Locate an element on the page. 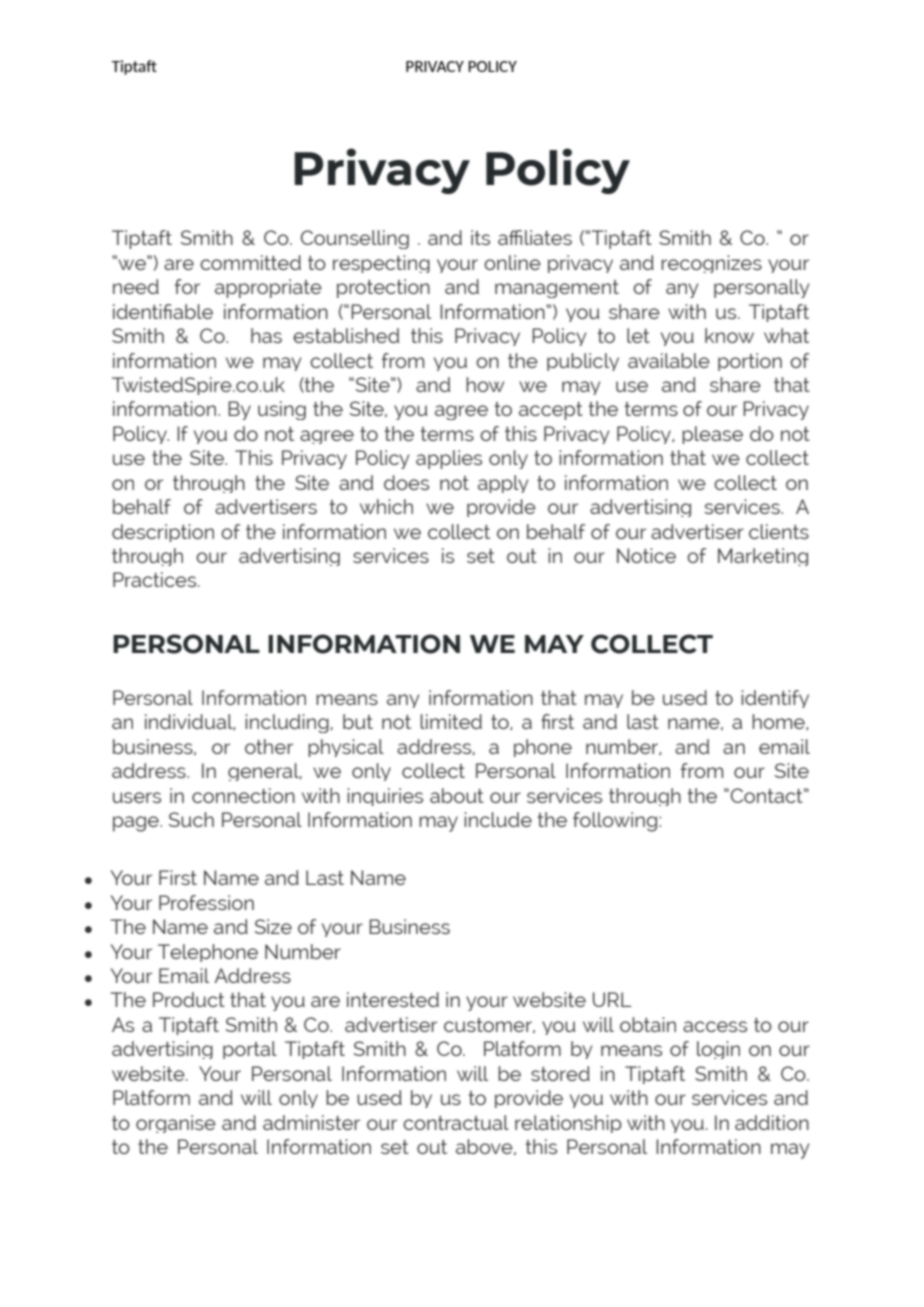 Image resolution: width=924 pixels, height=1307 pixels. its is located at coordinates (480, 237).
